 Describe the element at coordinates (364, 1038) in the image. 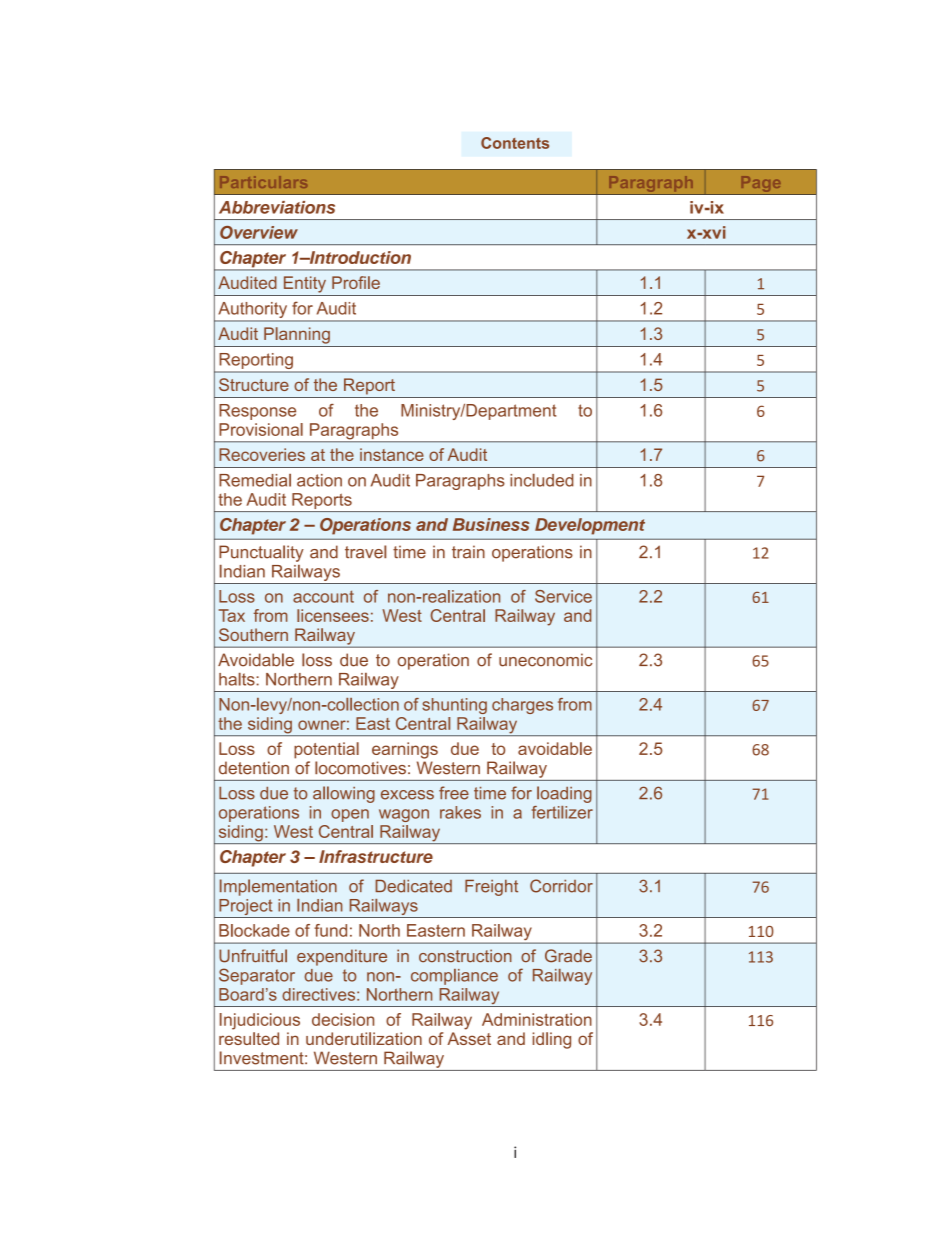

I see `underutilization` at that location.
